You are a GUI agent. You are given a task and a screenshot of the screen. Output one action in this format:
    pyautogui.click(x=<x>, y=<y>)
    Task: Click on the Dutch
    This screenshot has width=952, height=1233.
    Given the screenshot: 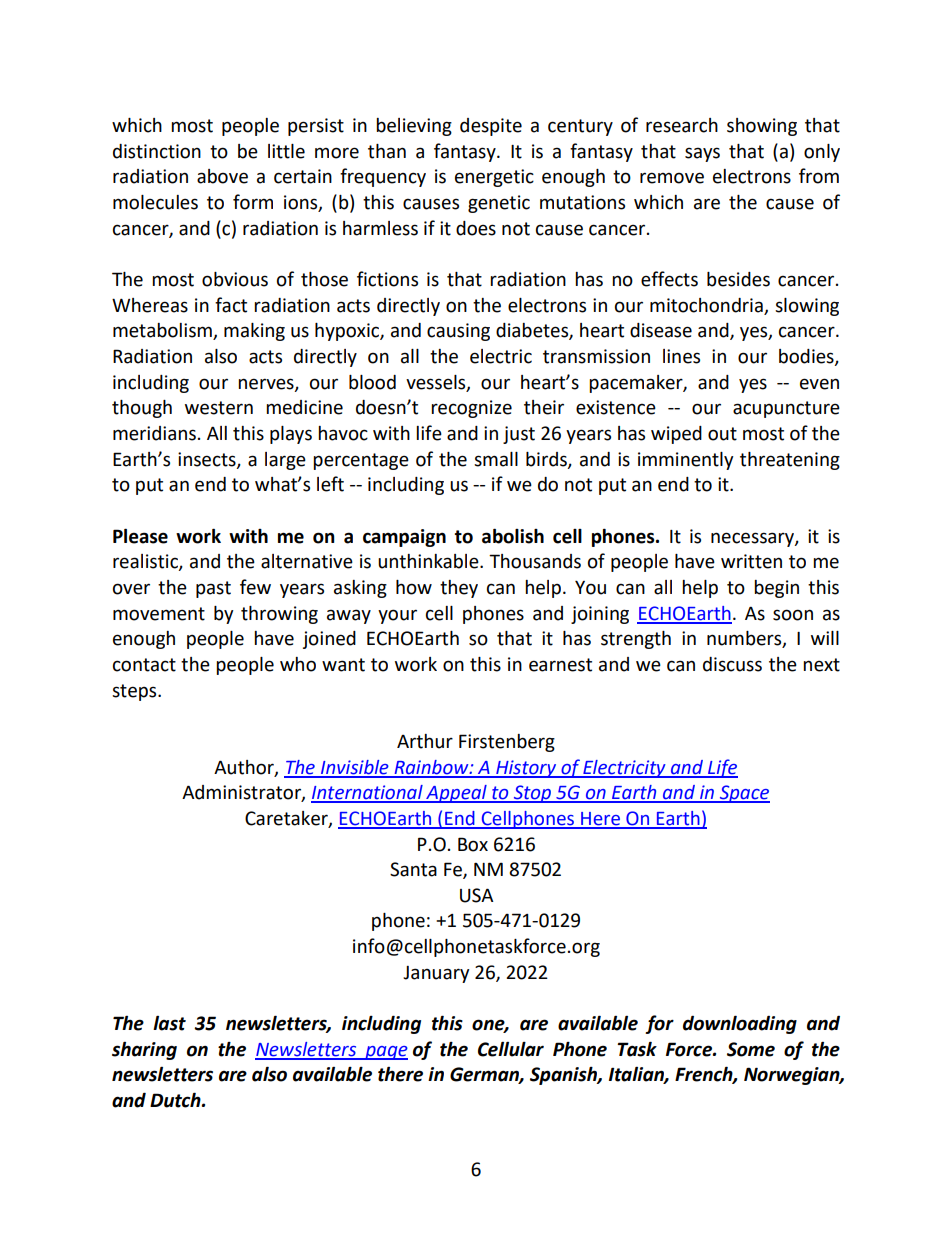 What is the action you would take?
    pyautogui.click(x=176, y=1100)
